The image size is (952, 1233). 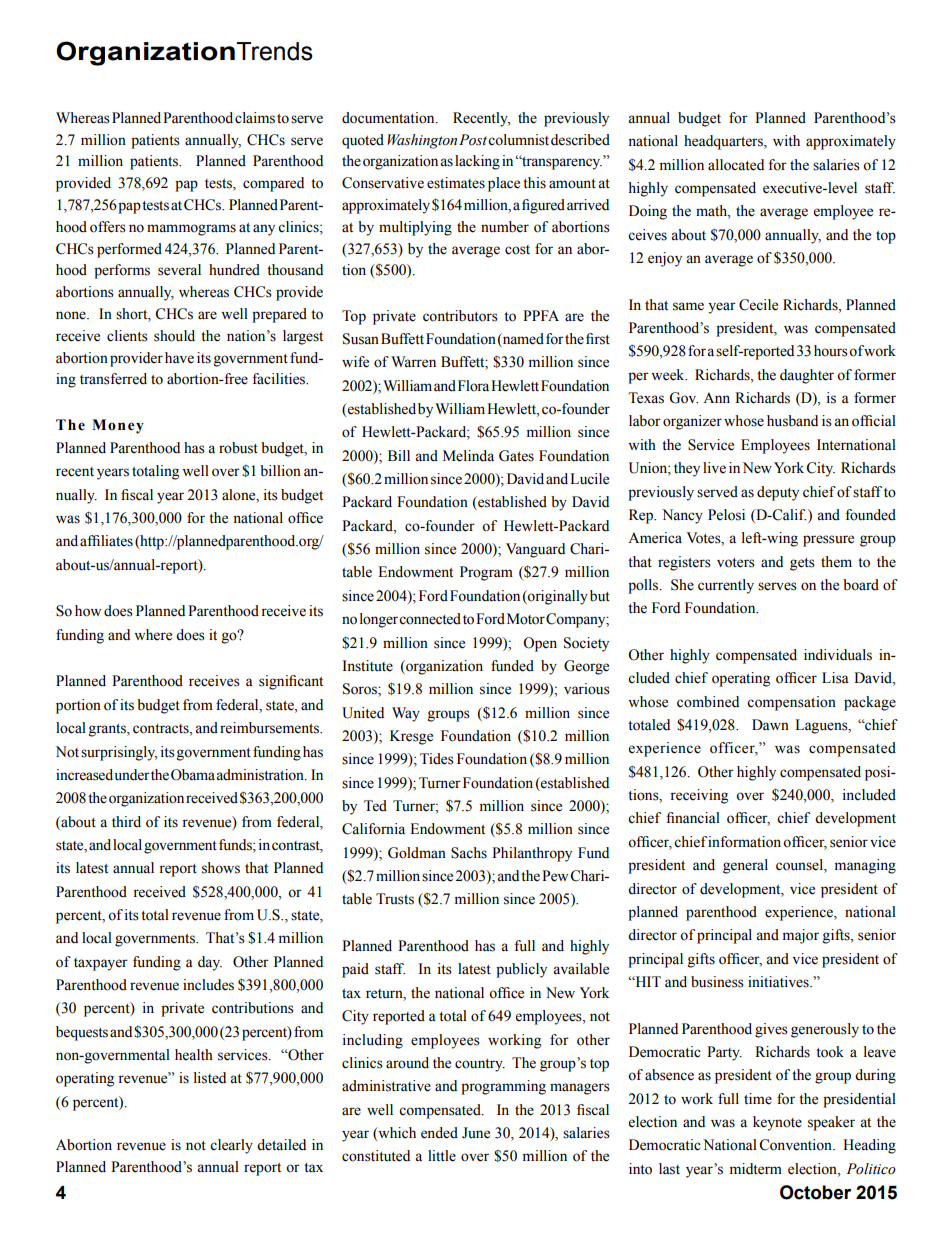 I want to click on Post, so click(x=474, y=140).
